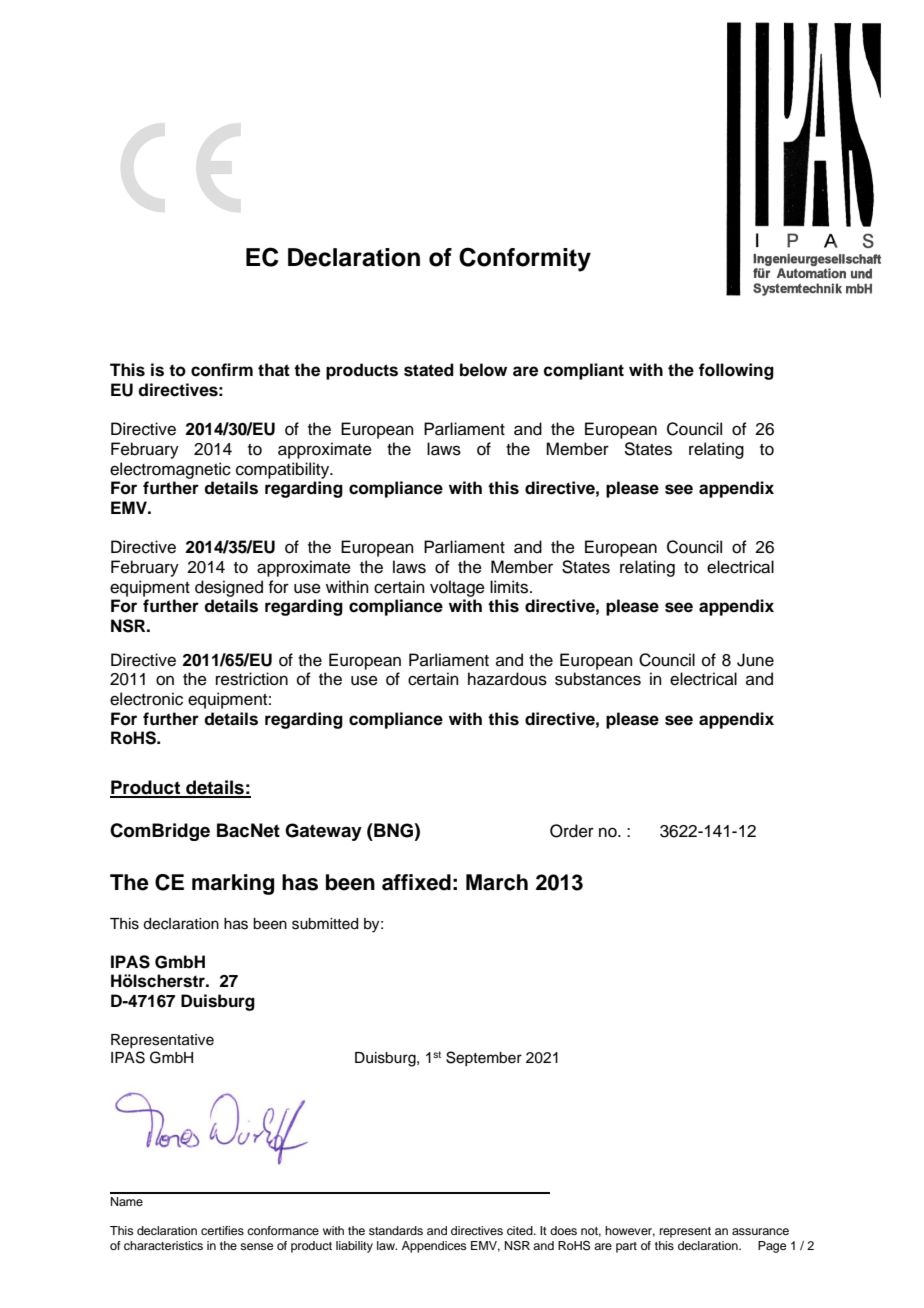 The width and height of the screenshot is (924, 1308). What do you see at coordinates (222, 370) in the screenshot?
I see `confirm` at bounding box center [222, 370].
